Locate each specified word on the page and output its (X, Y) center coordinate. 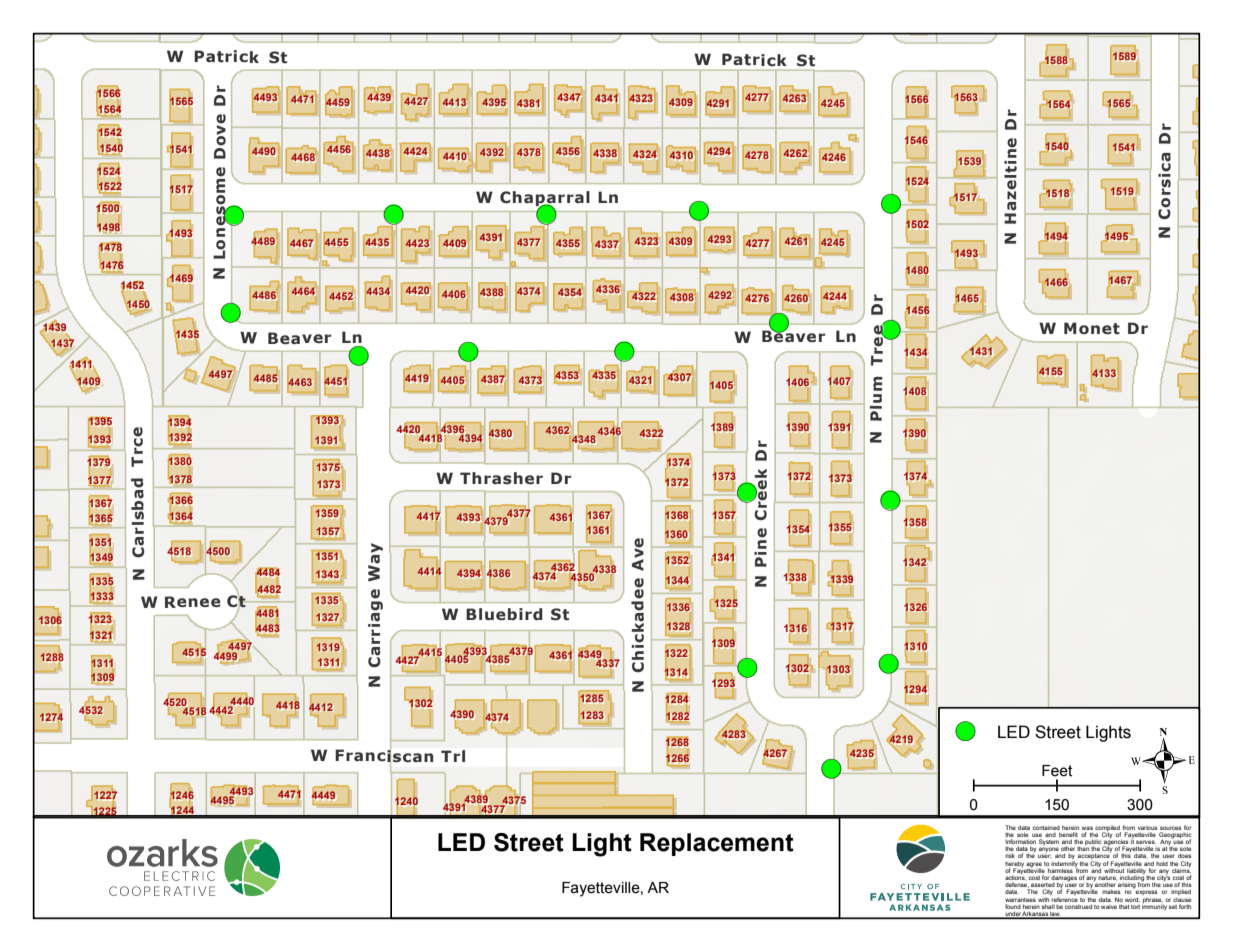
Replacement (717, 844)
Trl (453, 756)
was (1087, 828)
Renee (193, 602)
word (1132, 900)
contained (1046, 827)
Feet (1057, 771)
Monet (1092, 328)
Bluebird (504, 614)
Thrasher (501, 478)
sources (1170, 828)
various (1147, 828)
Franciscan (384, 755)
